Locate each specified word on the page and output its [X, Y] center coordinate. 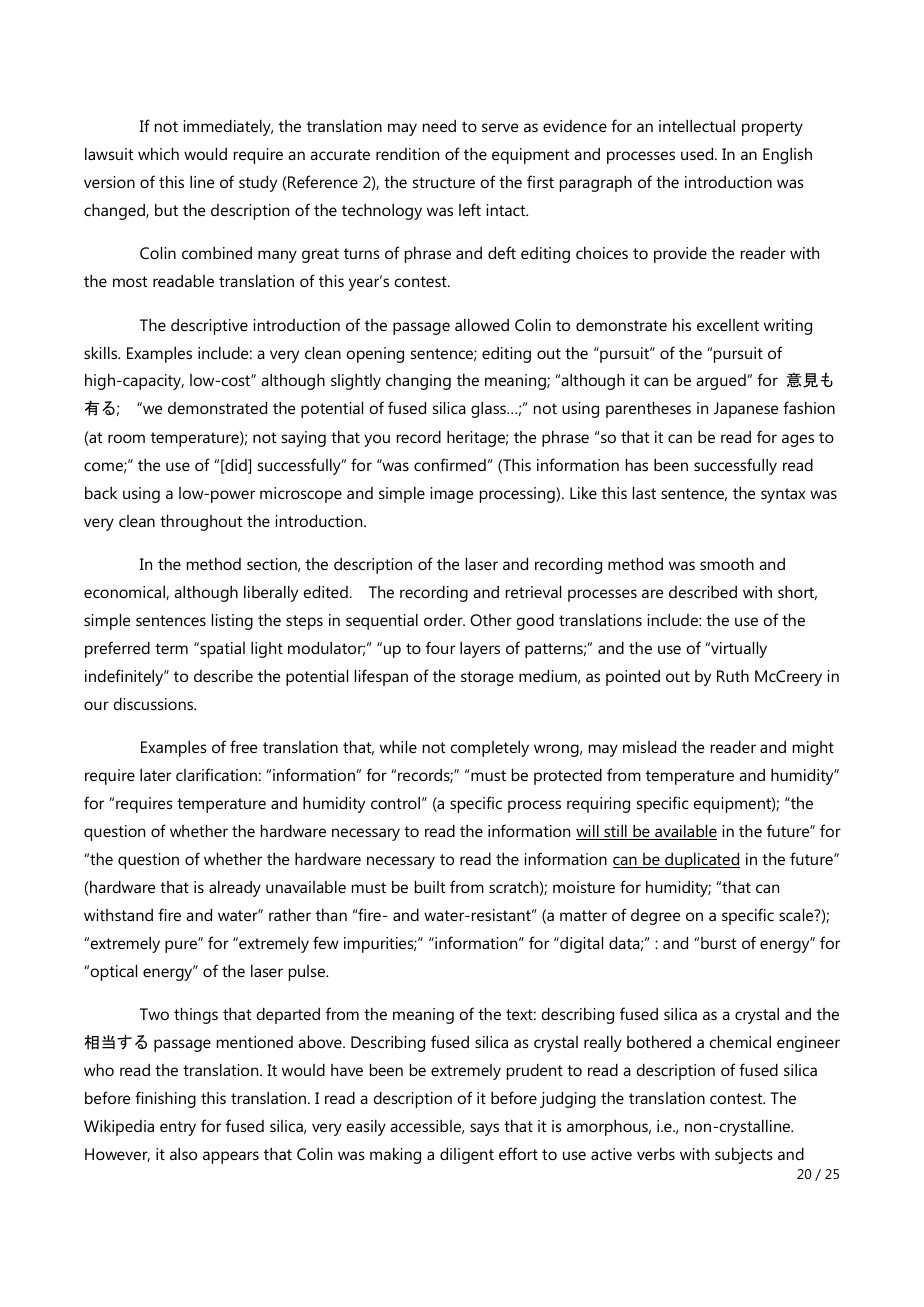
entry [178, 1128]
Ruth [733, 676]
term [171, 648]
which [158, 154]
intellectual [697, 126]
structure [444, 182]
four [440, 647]
